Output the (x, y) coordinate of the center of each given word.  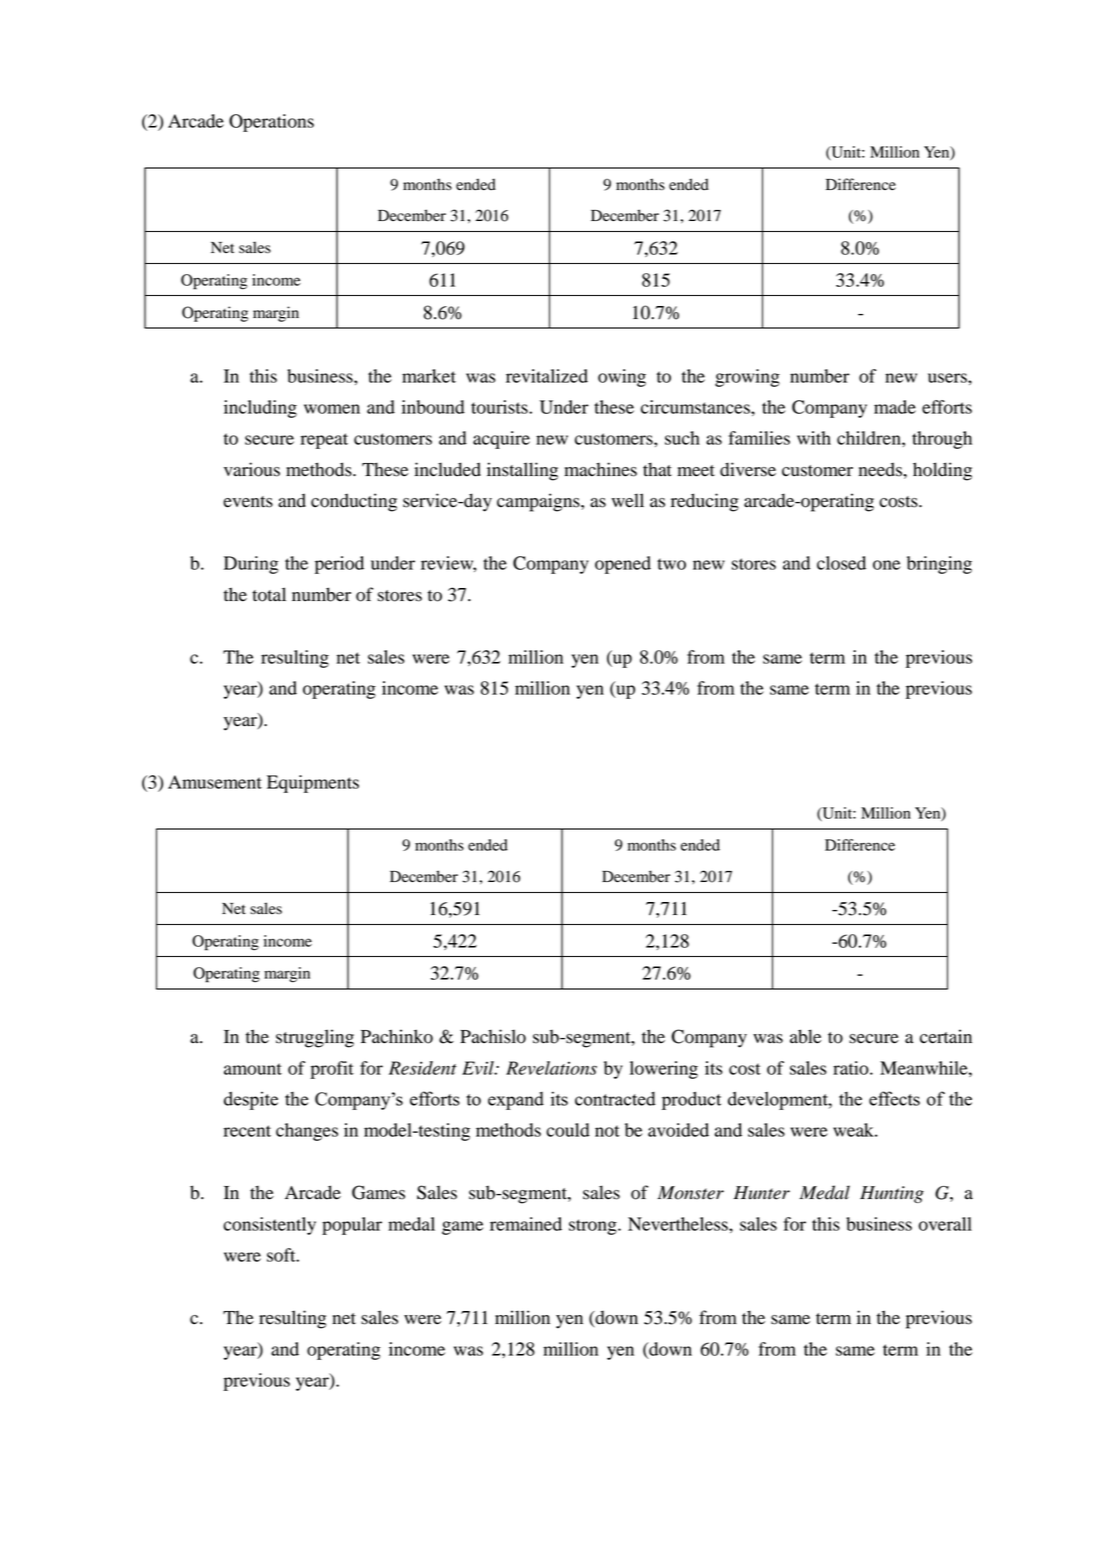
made (895, 407)
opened (623, 565)
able (805, 1036)
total (269, 594)
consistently (269, 1226)
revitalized (547, 376)
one (886, 565)
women (332, 409)
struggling (315, 1038)
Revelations (551, 1068)
